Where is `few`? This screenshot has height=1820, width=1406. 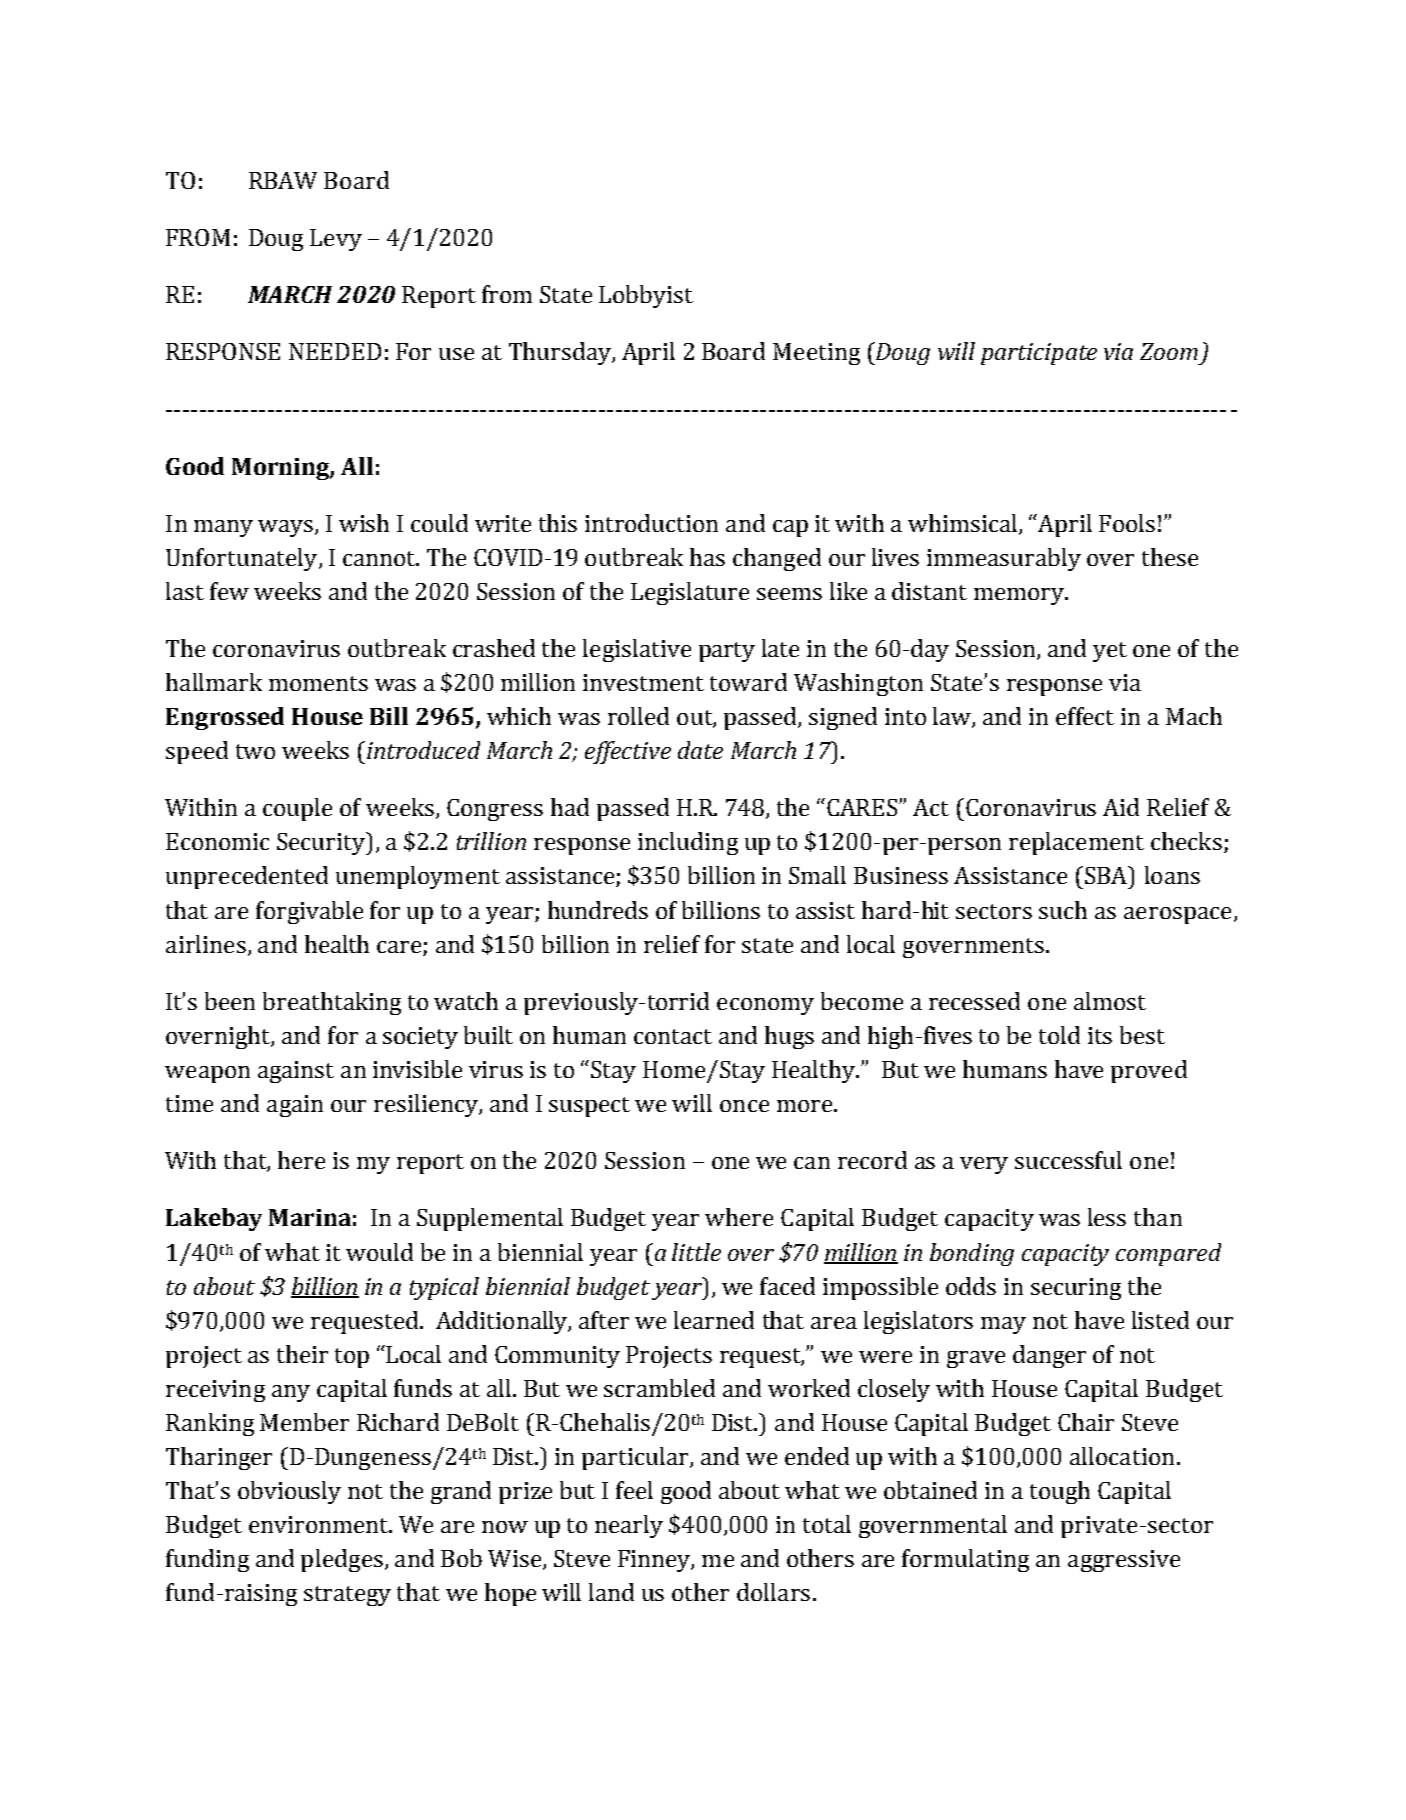
few is located at coordinates (229, 591).
